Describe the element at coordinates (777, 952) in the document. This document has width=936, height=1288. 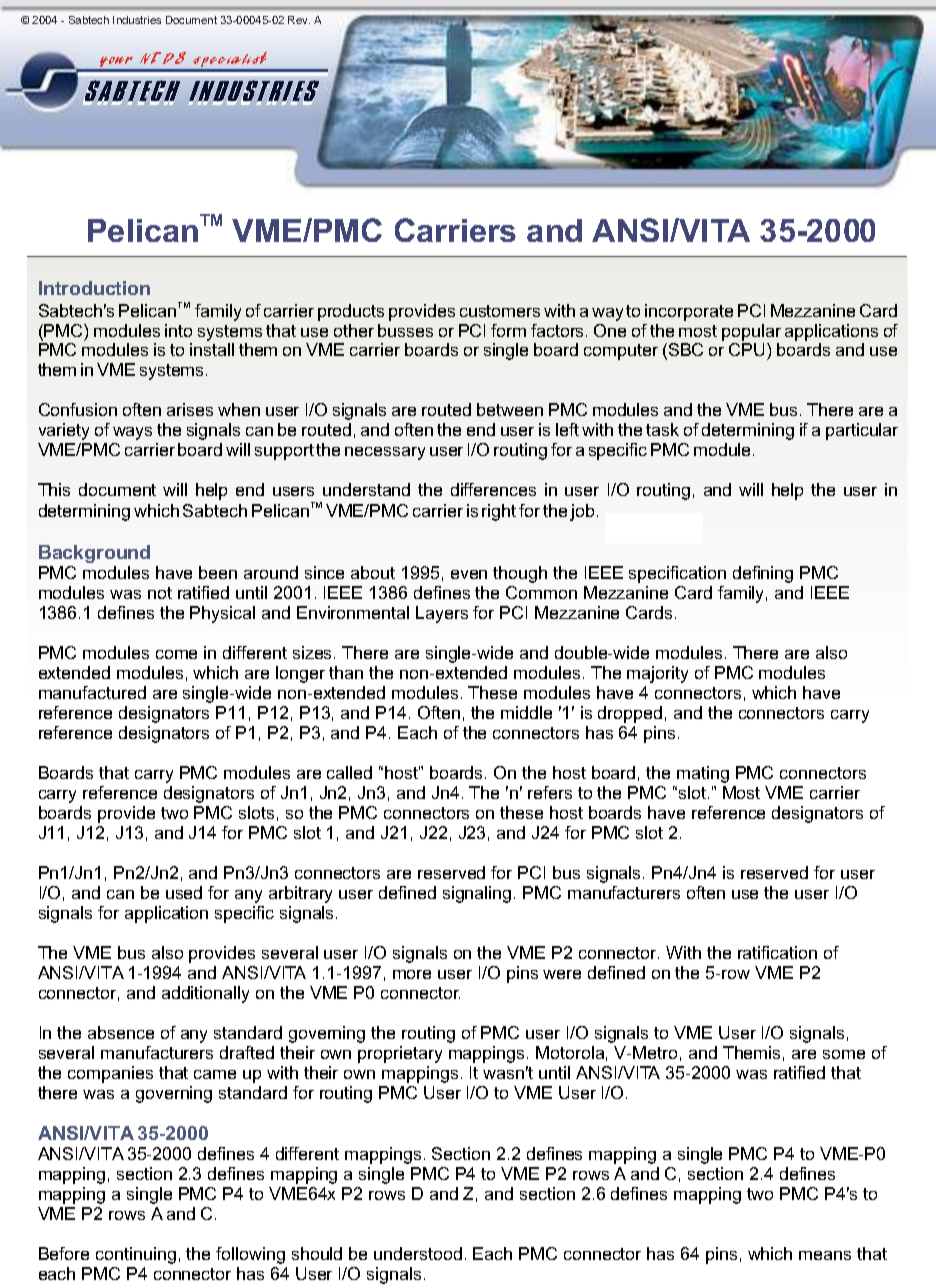
I see `ratification` at that location.
